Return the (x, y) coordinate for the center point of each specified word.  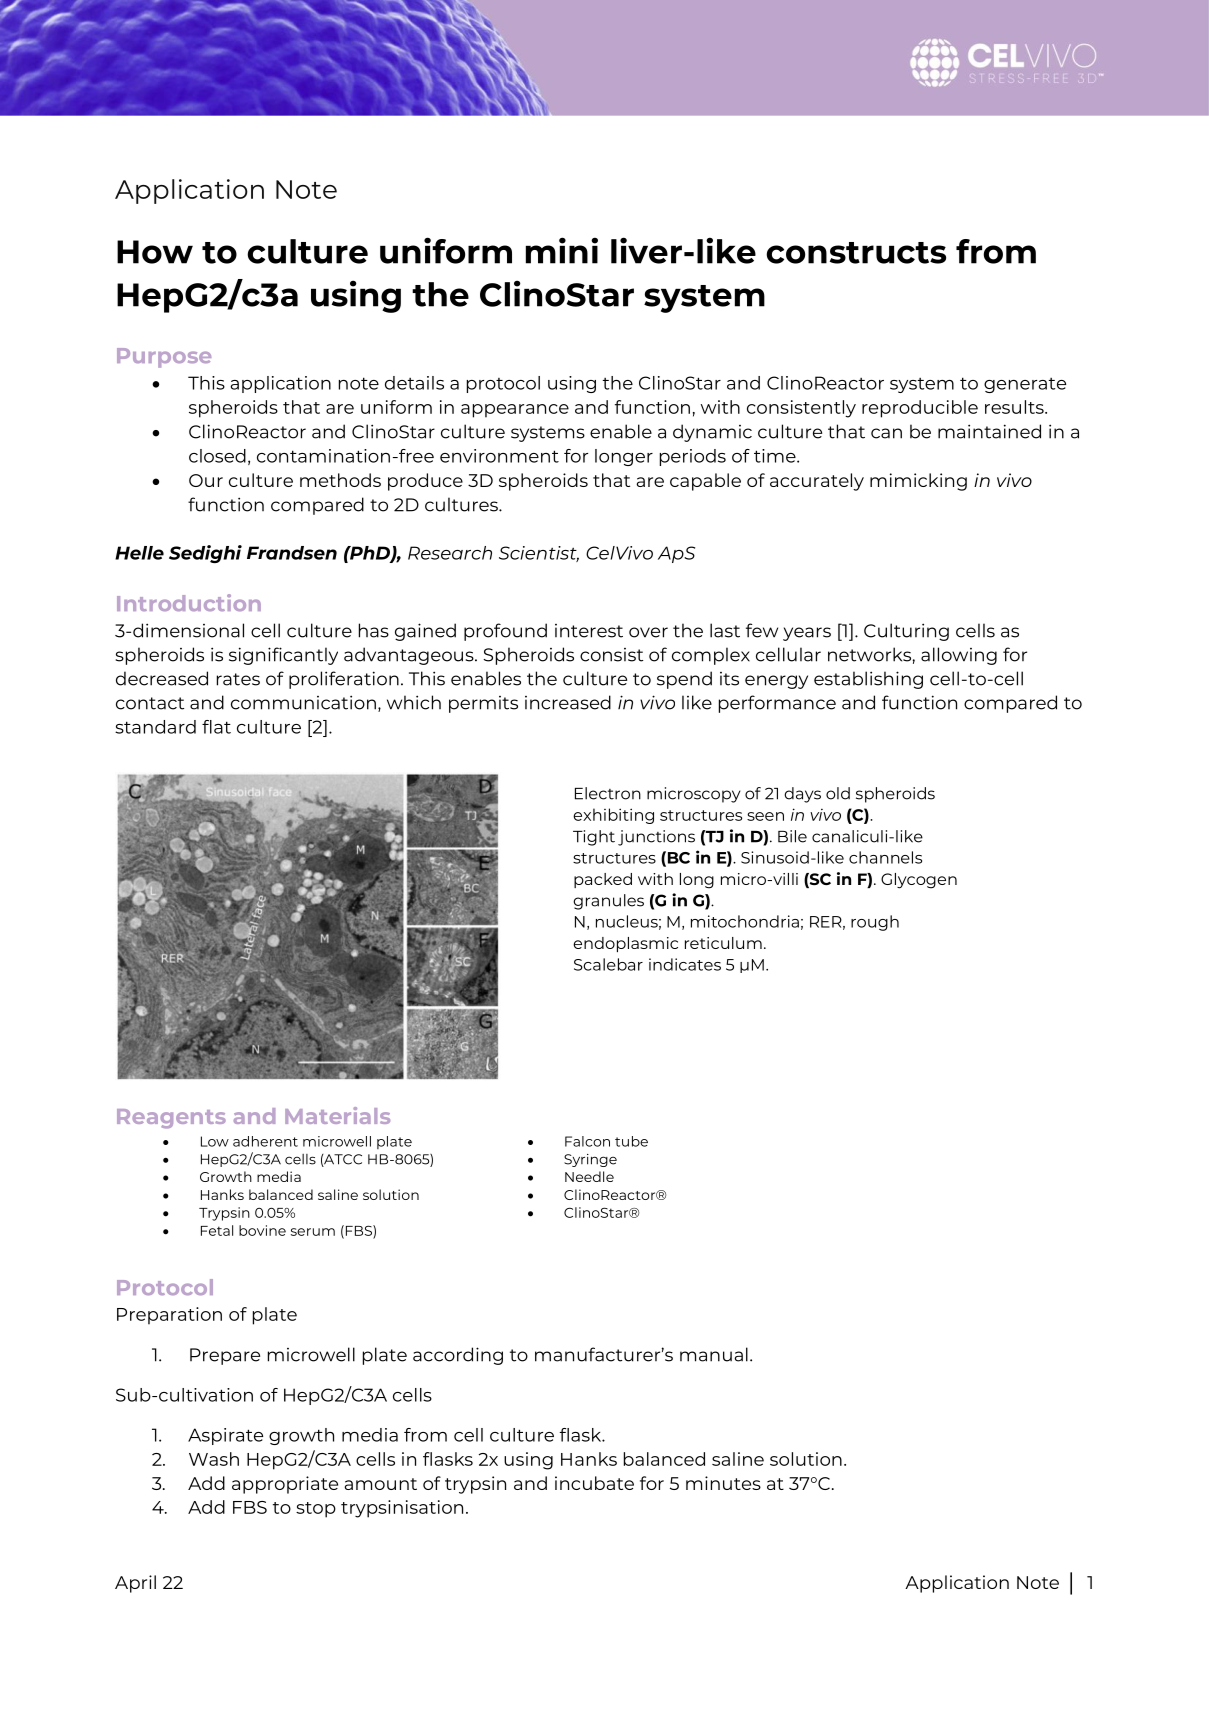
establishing (868, 680)
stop (316, 1510)
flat (216, 727)
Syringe (590, 1160)
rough (875, 923)
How (155, 252)
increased (568, 702)
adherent (265, 1141)
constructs (856, 253)
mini (562, 250)
